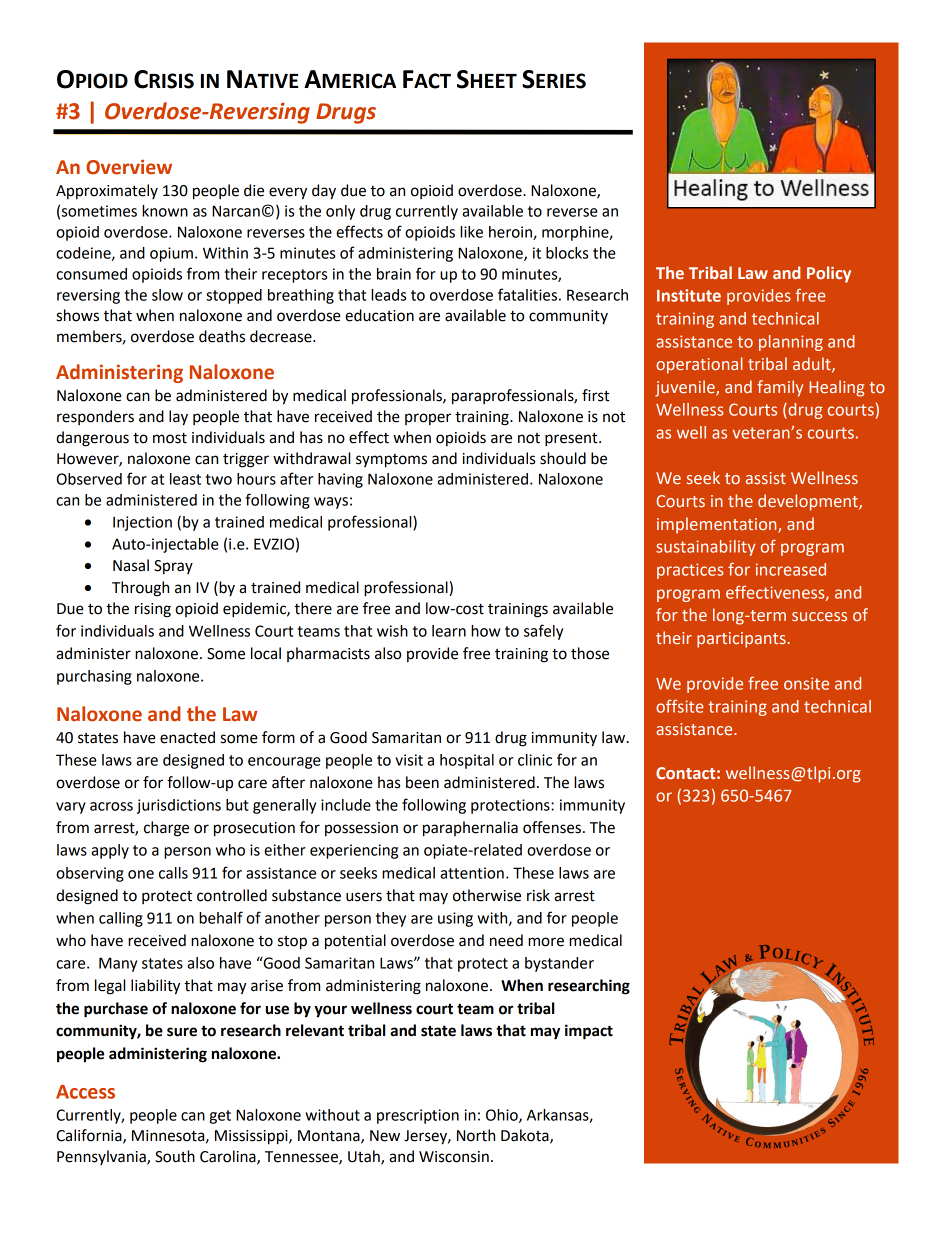 This document has width=952, height=1233. Describe the element at coordinates (538, 895) in the document. I see `risk` at that location.
